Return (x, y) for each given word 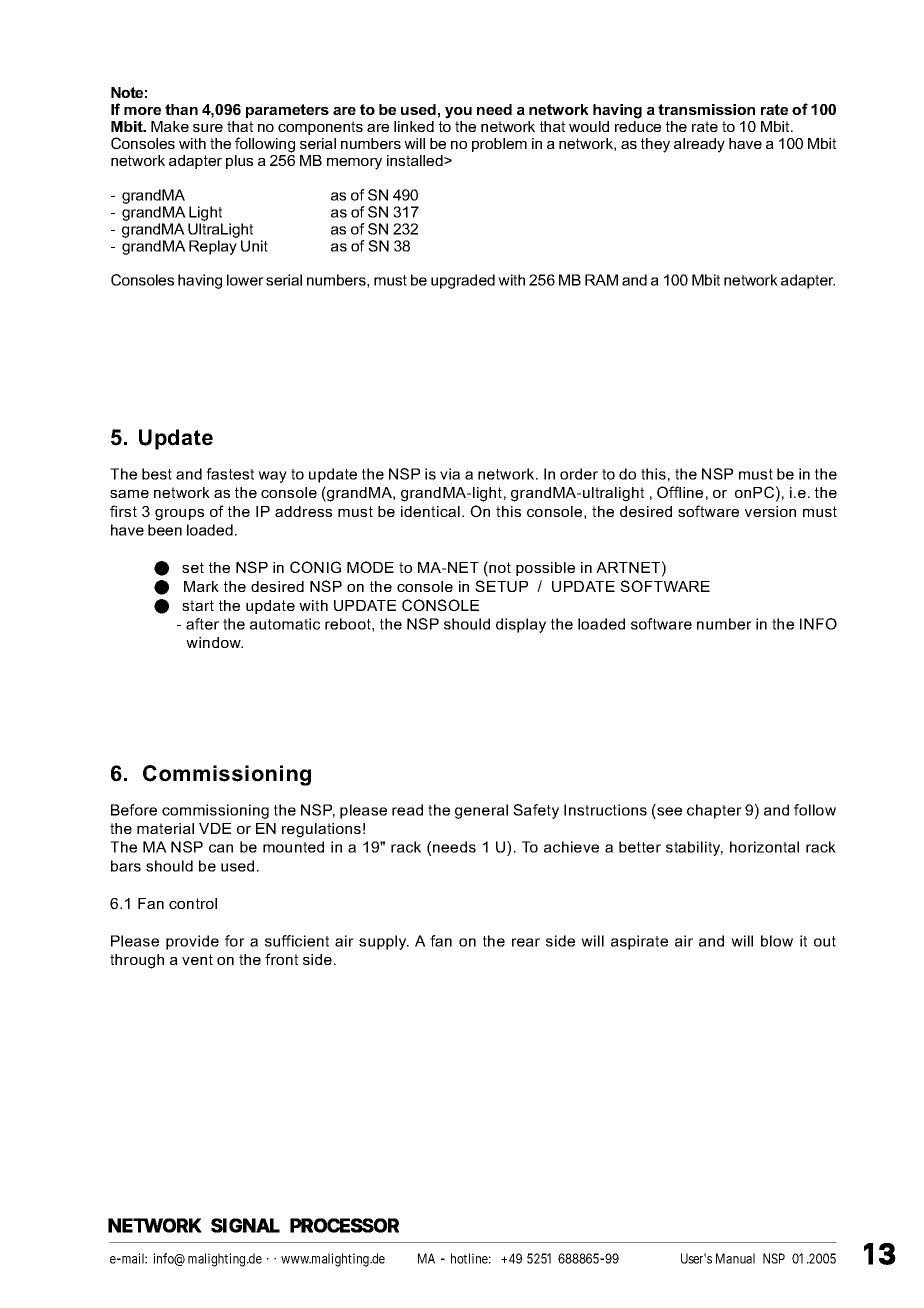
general (481, 811)
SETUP (501, 586)
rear (526, 942)
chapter (714, 811)
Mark (201, 586)
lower (245, 280)
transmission (706, 109)
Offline (680, 492)
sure (208, 128)
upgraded (463, 281)
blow (777, 941)
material (165, 828)
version (770, 511)
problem (499, 145)
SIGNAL (245, 1225)
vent (197, 959)
